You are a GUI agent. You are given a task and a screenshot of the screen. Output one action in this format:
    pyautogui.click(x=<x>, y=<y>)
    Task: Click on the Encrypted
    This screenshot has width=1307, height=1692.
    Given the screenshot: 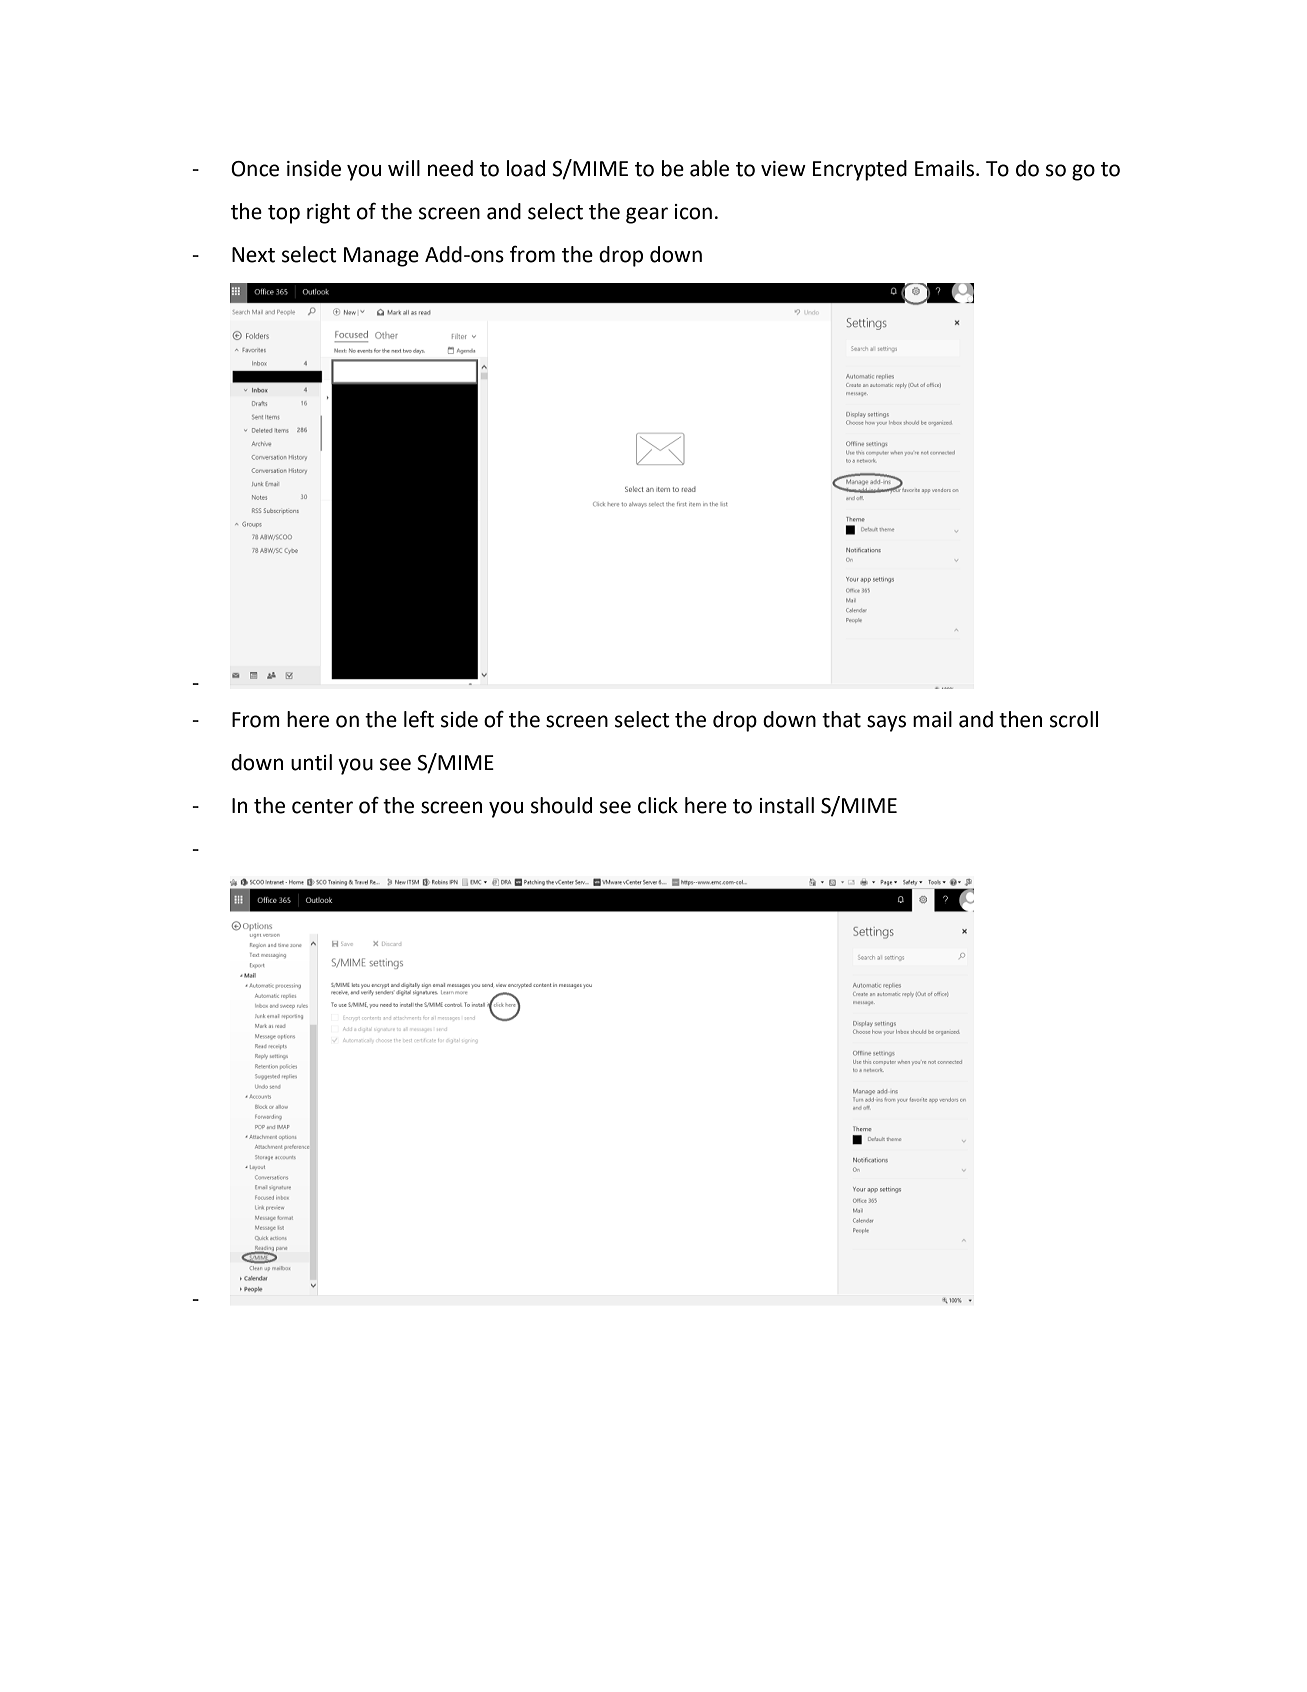 What is the action you would take?
    pyautogui.click(x=860, y=170)
